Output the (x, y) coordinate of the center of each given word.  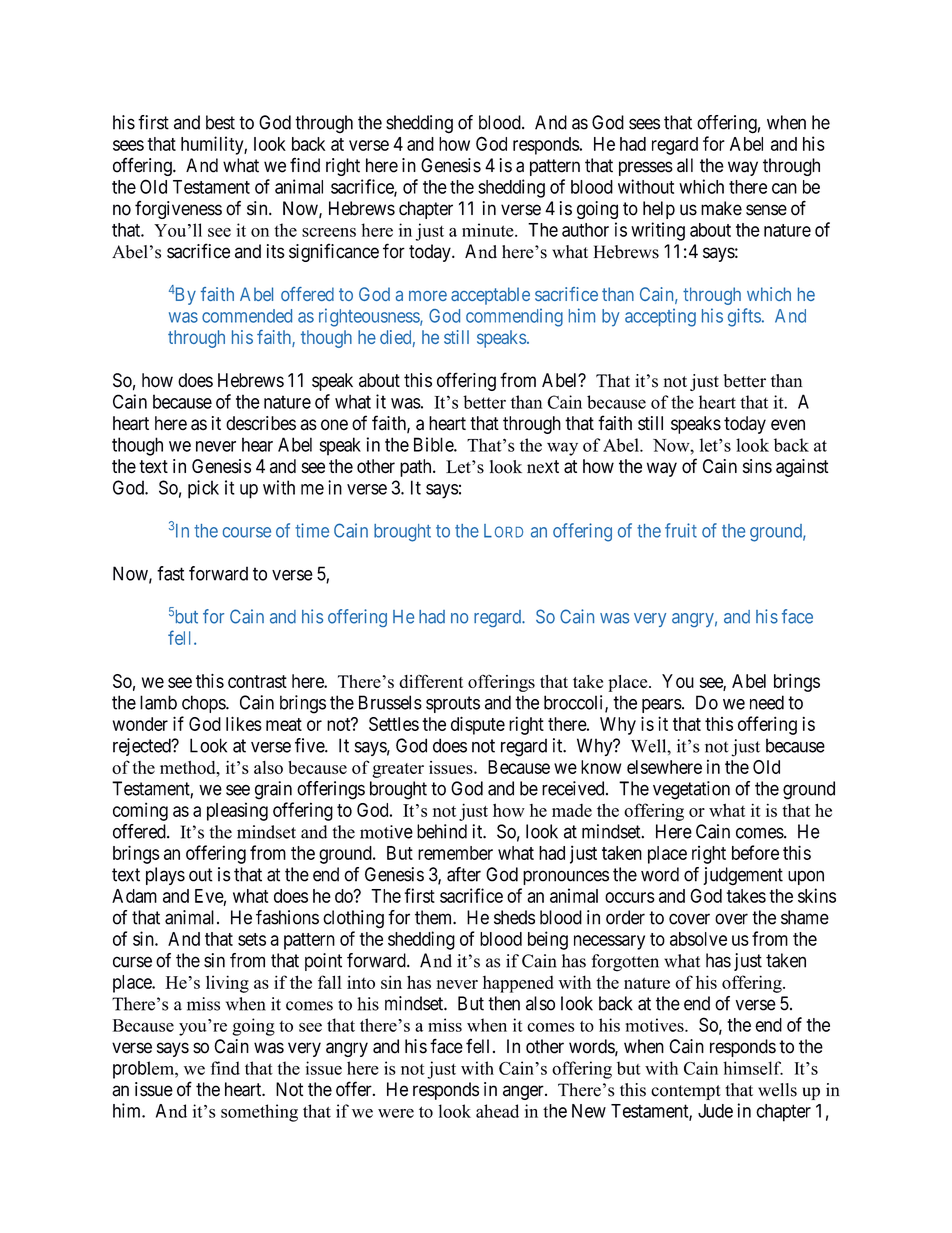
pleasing (237, 811)
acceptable (490, 296)
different (431, 681)
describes (261, 423)
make (721, 208)
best (220, 122)
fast (170, 573)
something (259, 1113)
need (767, 702)
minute (489, 230)
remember (455, 853)
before (755, 852)
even (788, 425)
